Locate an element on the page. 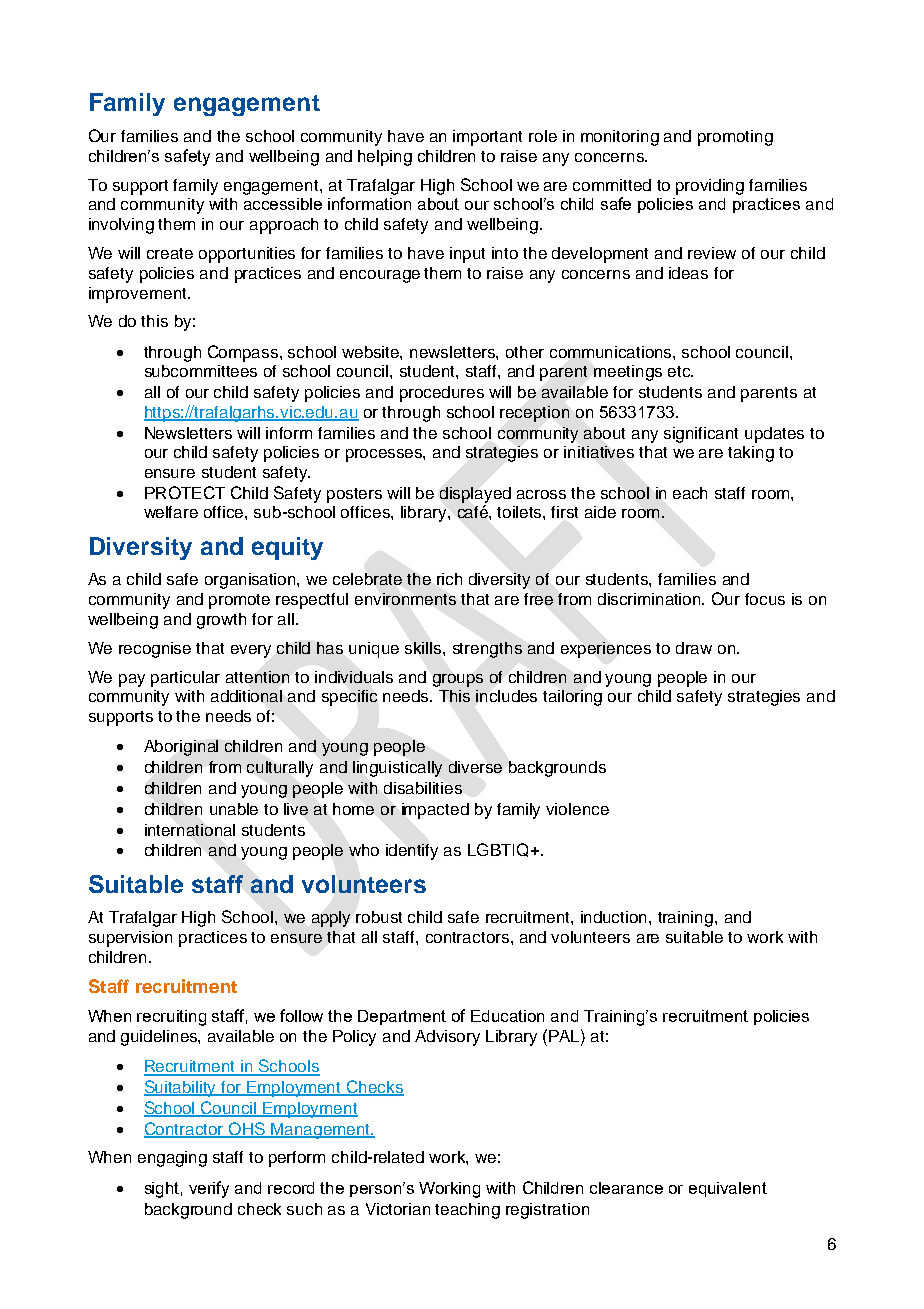  accessible is located at coordinates (283, 204).
